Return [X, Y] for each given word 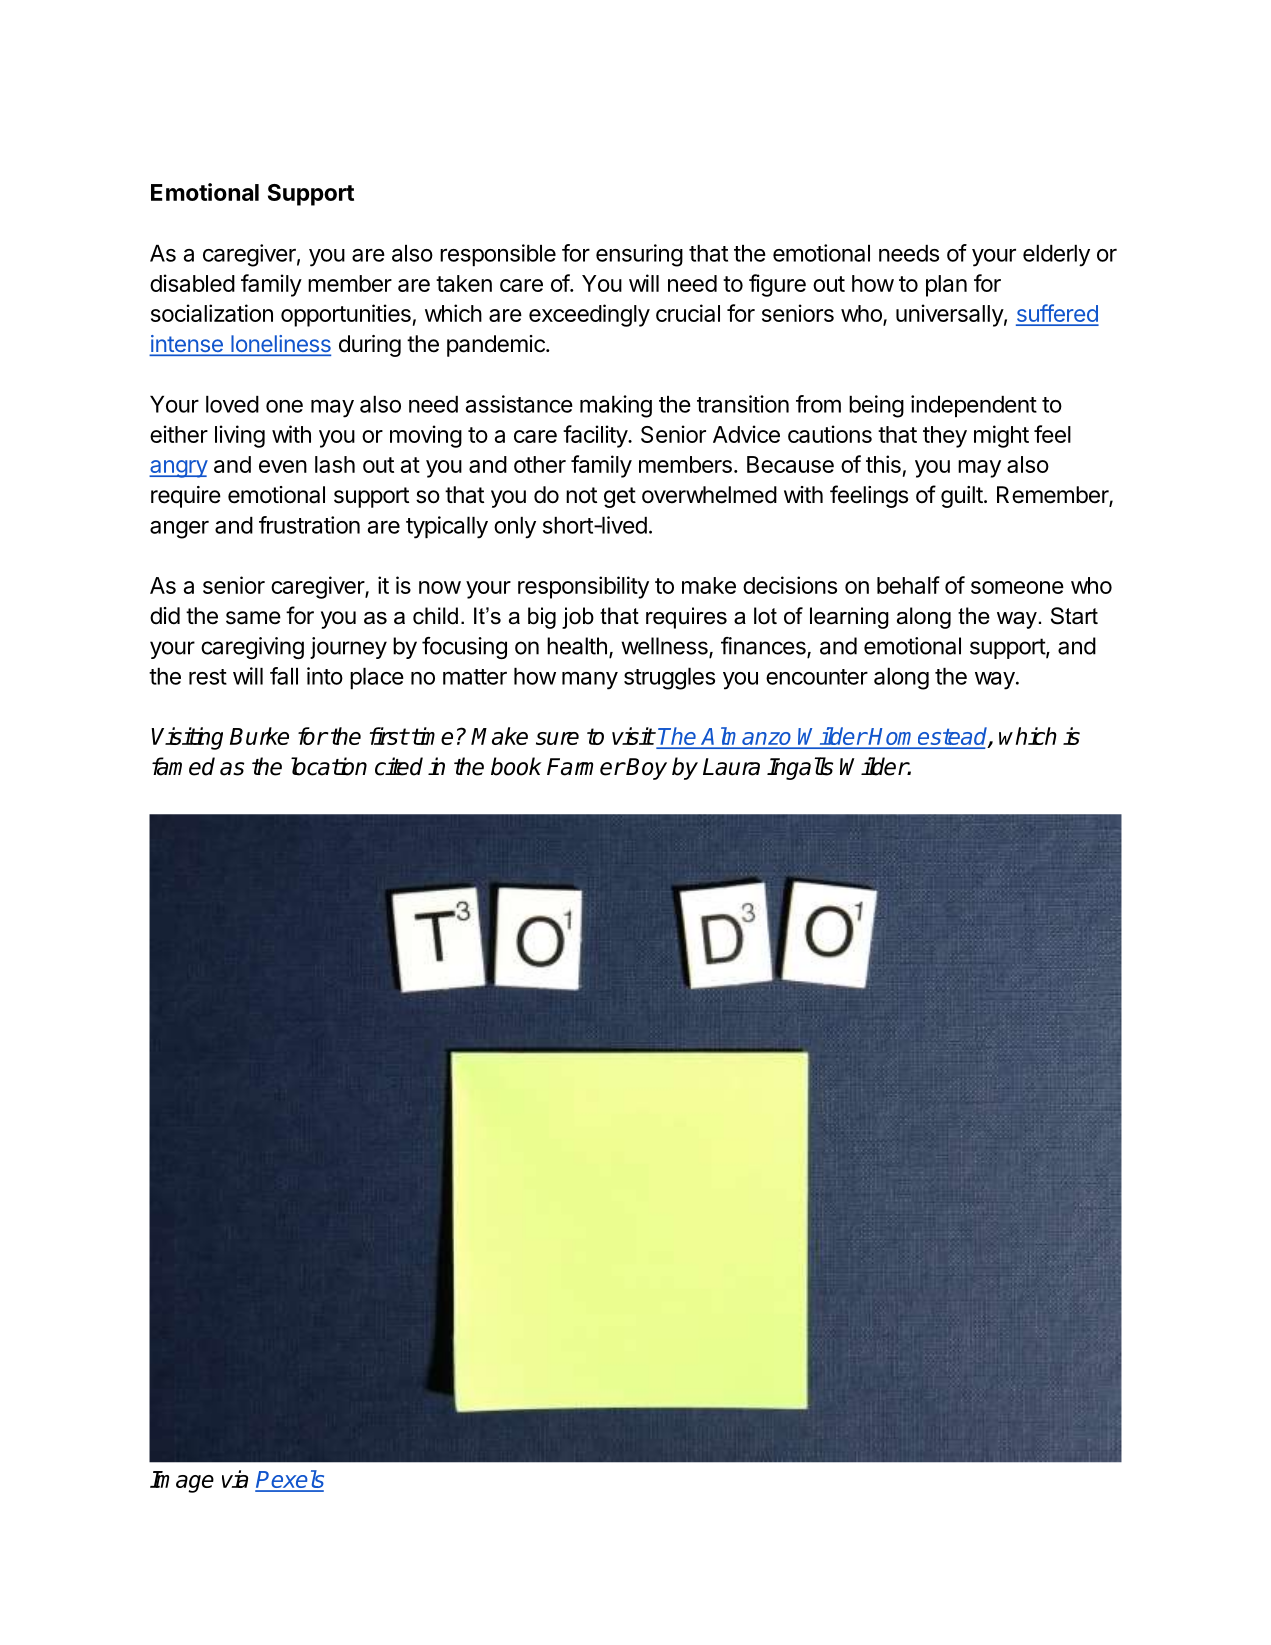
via [235, 1479]
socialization [212, 313]
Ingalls [800, 768]
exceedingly [589, 315]
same [253, 618]
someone [1017, 587]
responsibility [583, 587]
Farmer [586, 767]
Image [182, 1482]
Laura [731, 767]
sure [557, 738]
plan [946, 286]
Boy [646, 769]
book [516, 766]
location [329, 766]
